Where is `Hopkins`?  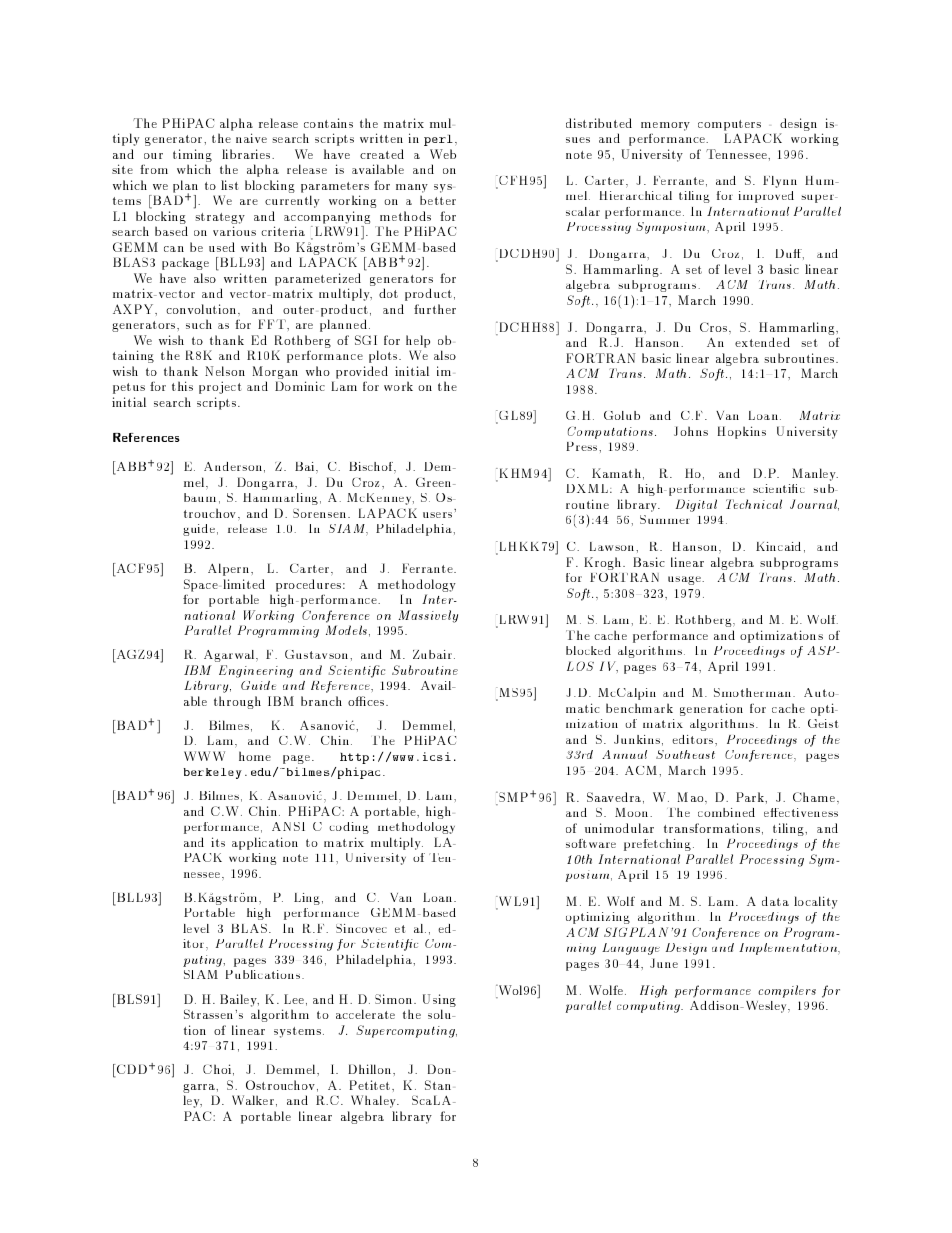
Hopkins is located at coordinates (742, 432).
